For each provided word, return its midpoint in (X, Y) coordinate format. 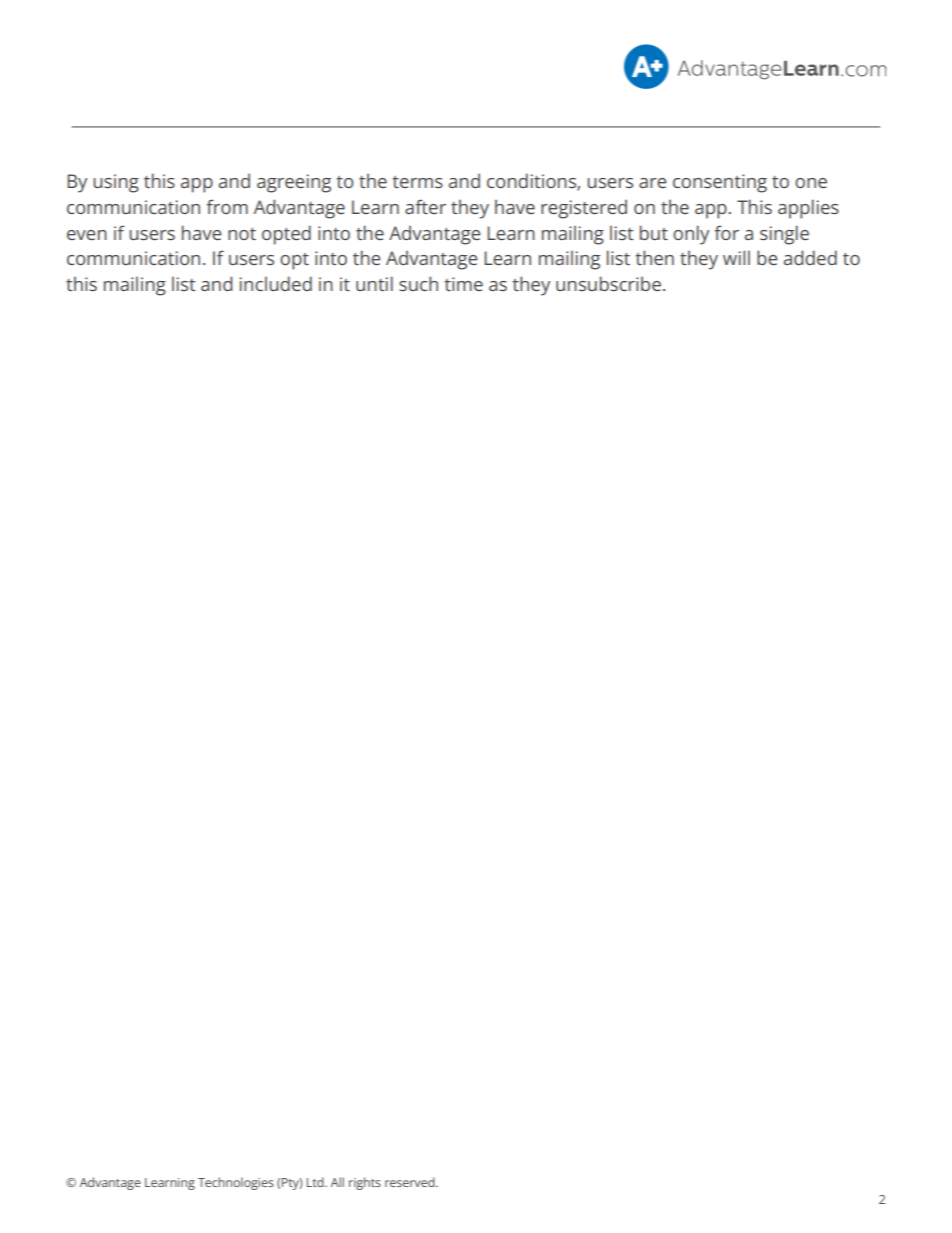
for (727, 232)
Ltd (316, 1182)
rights (365, 1183)
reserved (411, 1182)
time (464, 284)
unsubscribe (608, 283)
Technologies (236, 1183)
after (425, 206)
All (337, 1182)
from (227, 206)
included (276, 283)
